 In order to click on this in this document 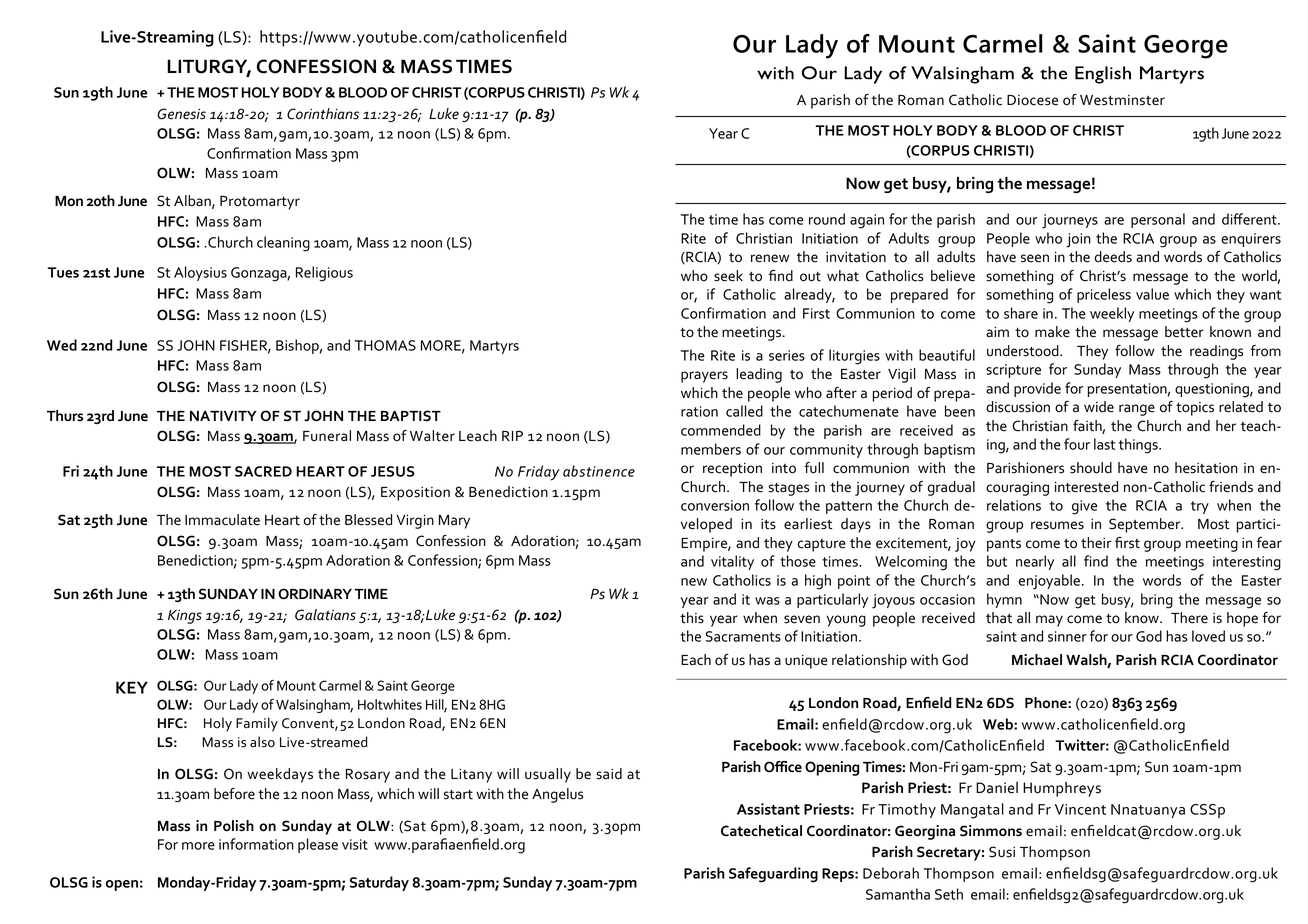, I will do `click(692, 618)`.
